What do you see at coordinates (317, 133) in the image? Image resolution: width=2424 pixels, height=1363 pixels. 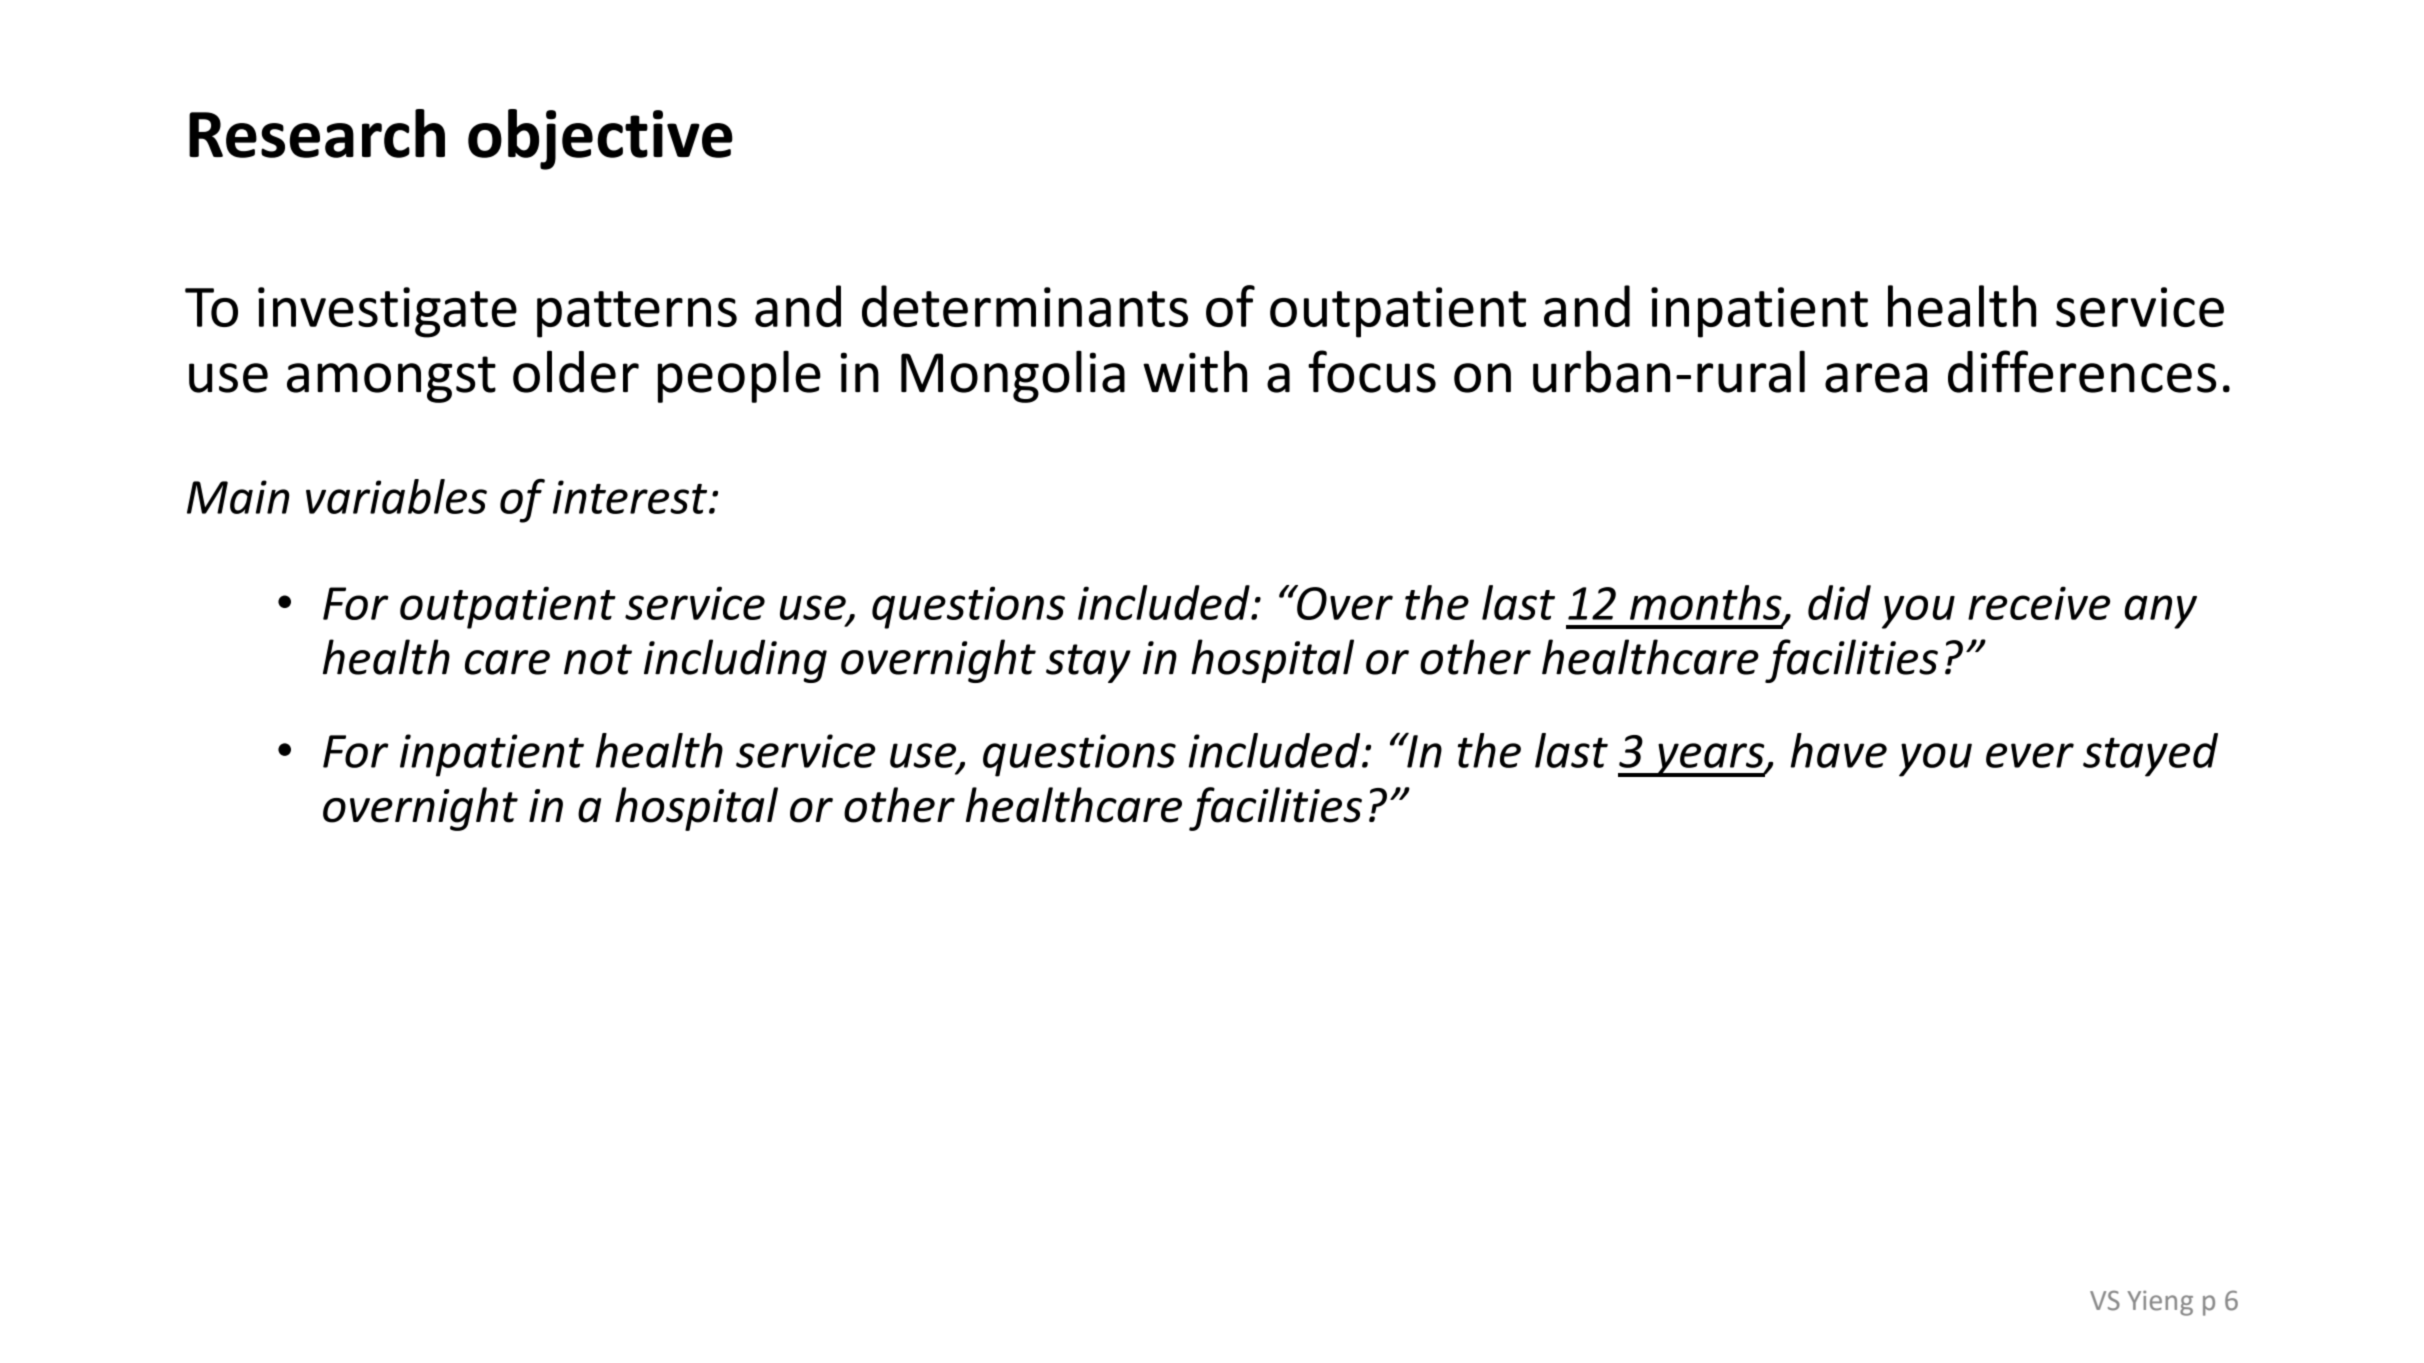 I see `Research` at bounding box center [317, 133].
